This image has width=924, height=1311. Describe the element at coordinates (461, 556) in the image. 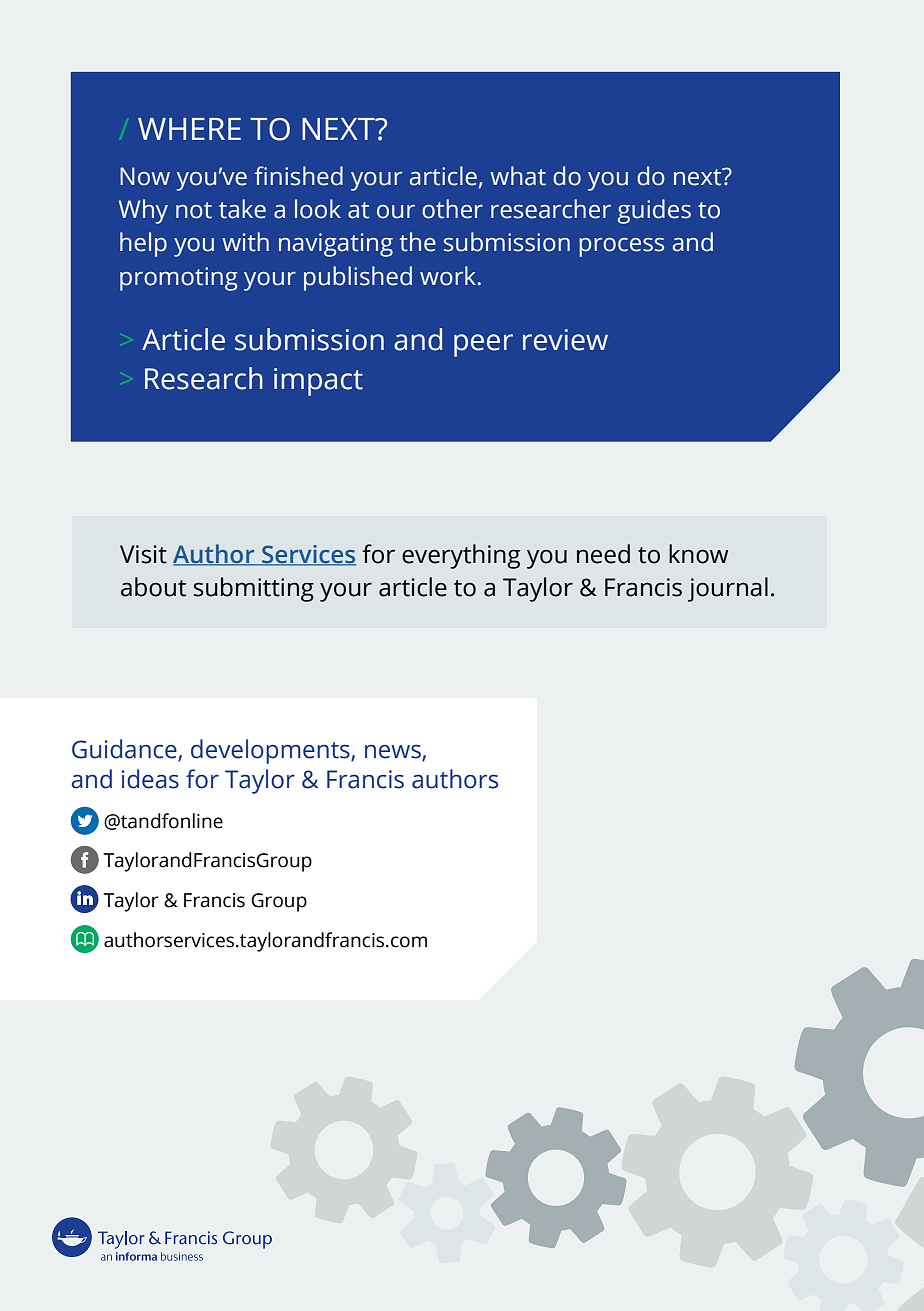

I see `everything` at that location.
